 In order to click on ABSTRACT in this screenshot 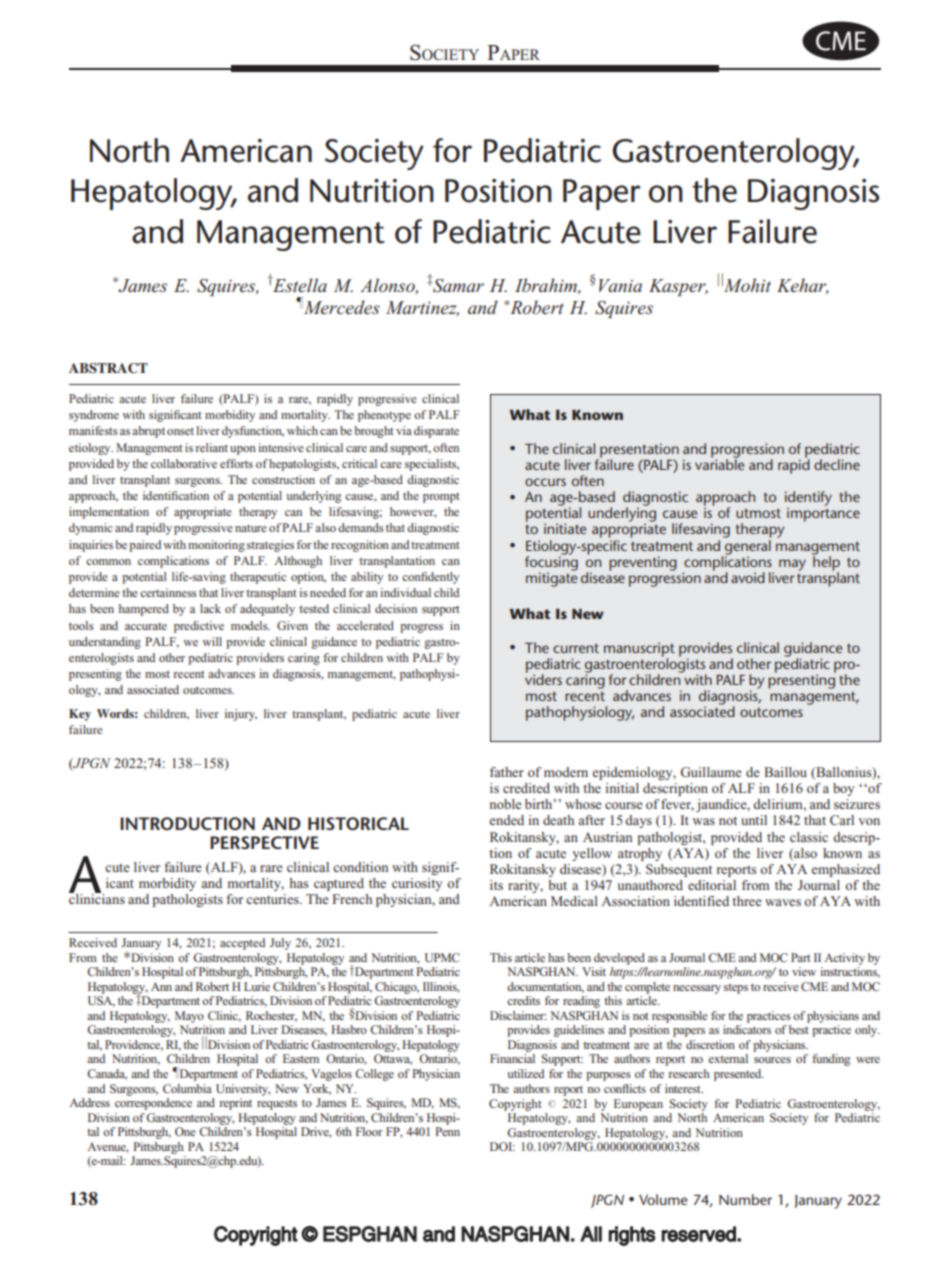, I will do `click(108, 368)`.
